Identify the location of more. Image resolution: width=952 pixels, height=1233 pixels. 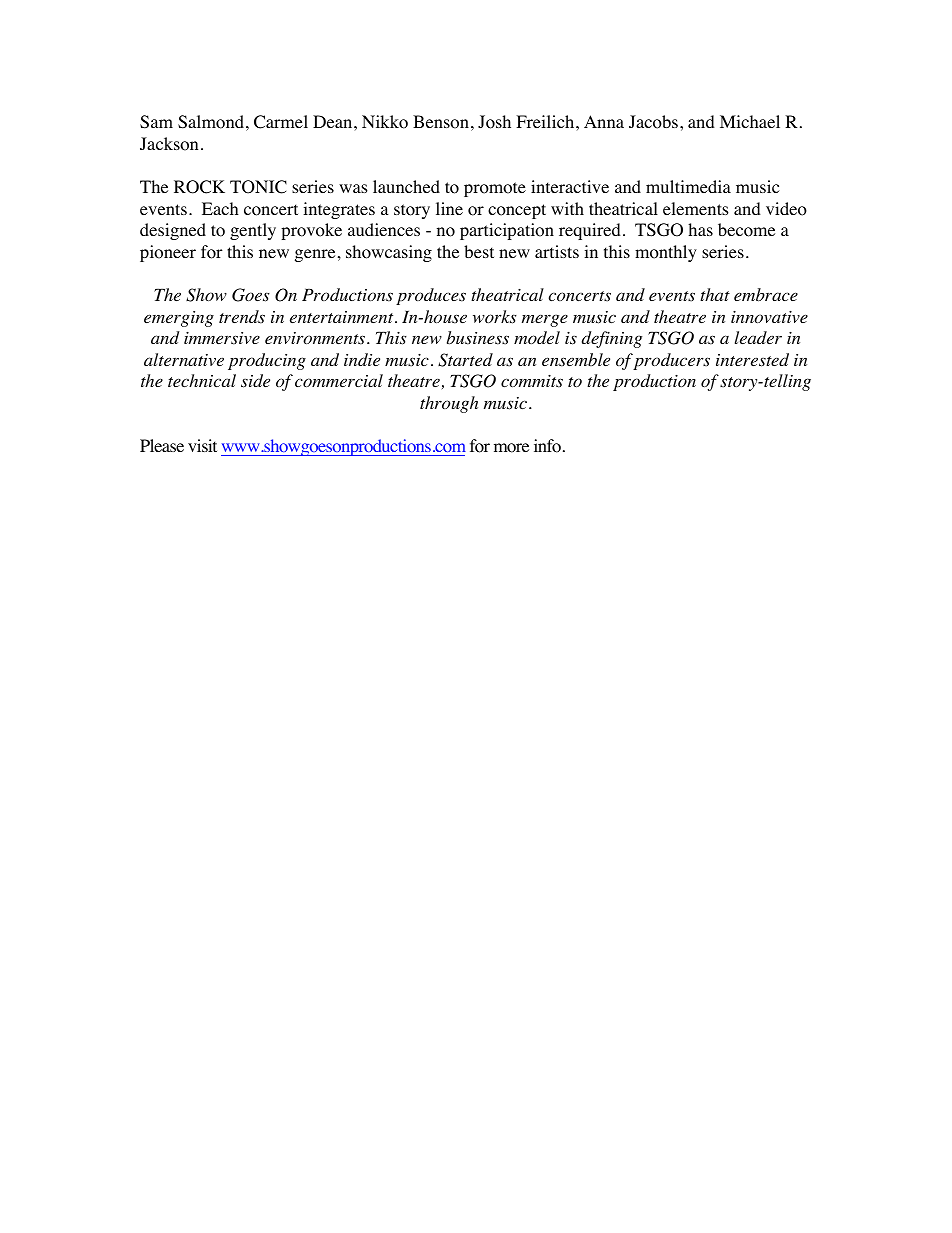
(511, 448).
